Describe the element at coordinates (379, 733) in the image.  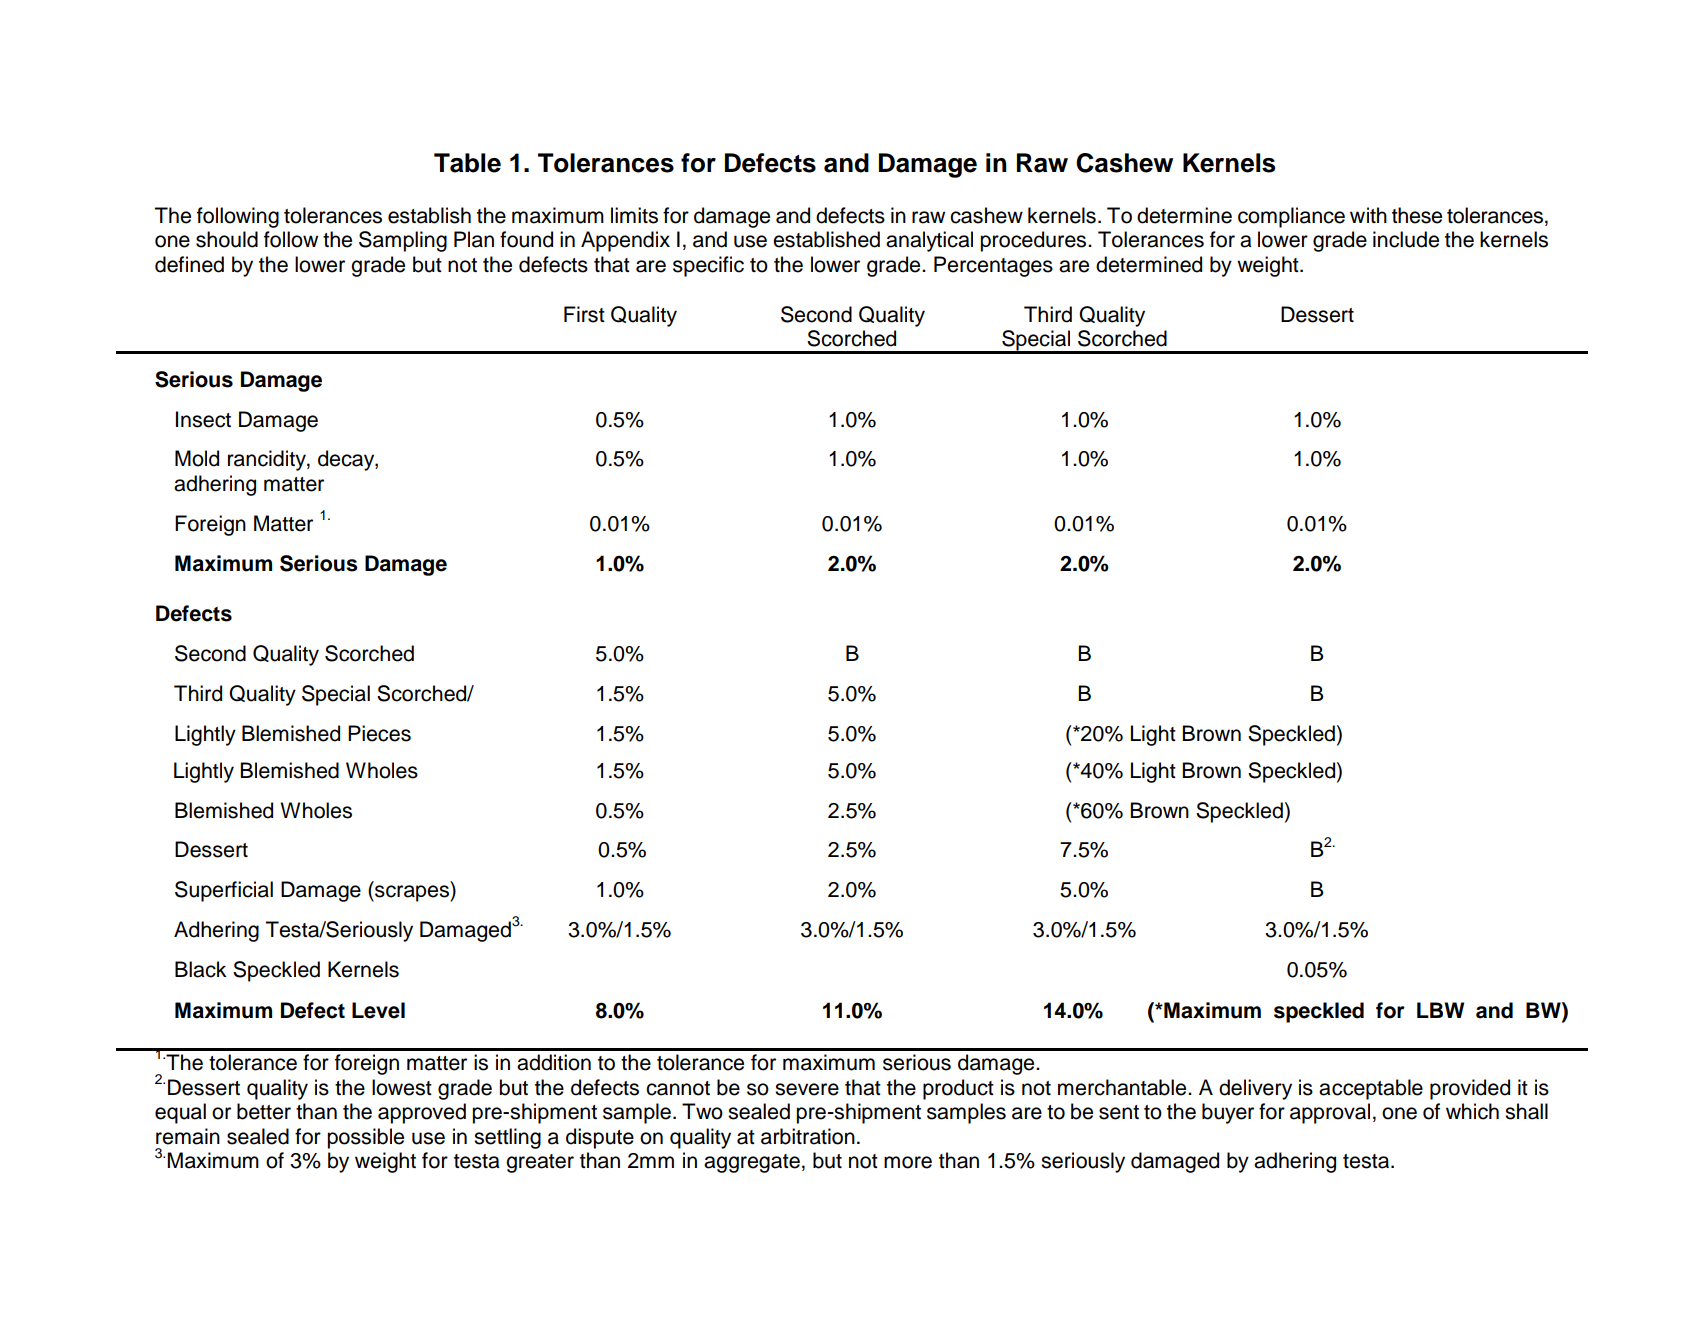
I see `Pieces` at that location.
